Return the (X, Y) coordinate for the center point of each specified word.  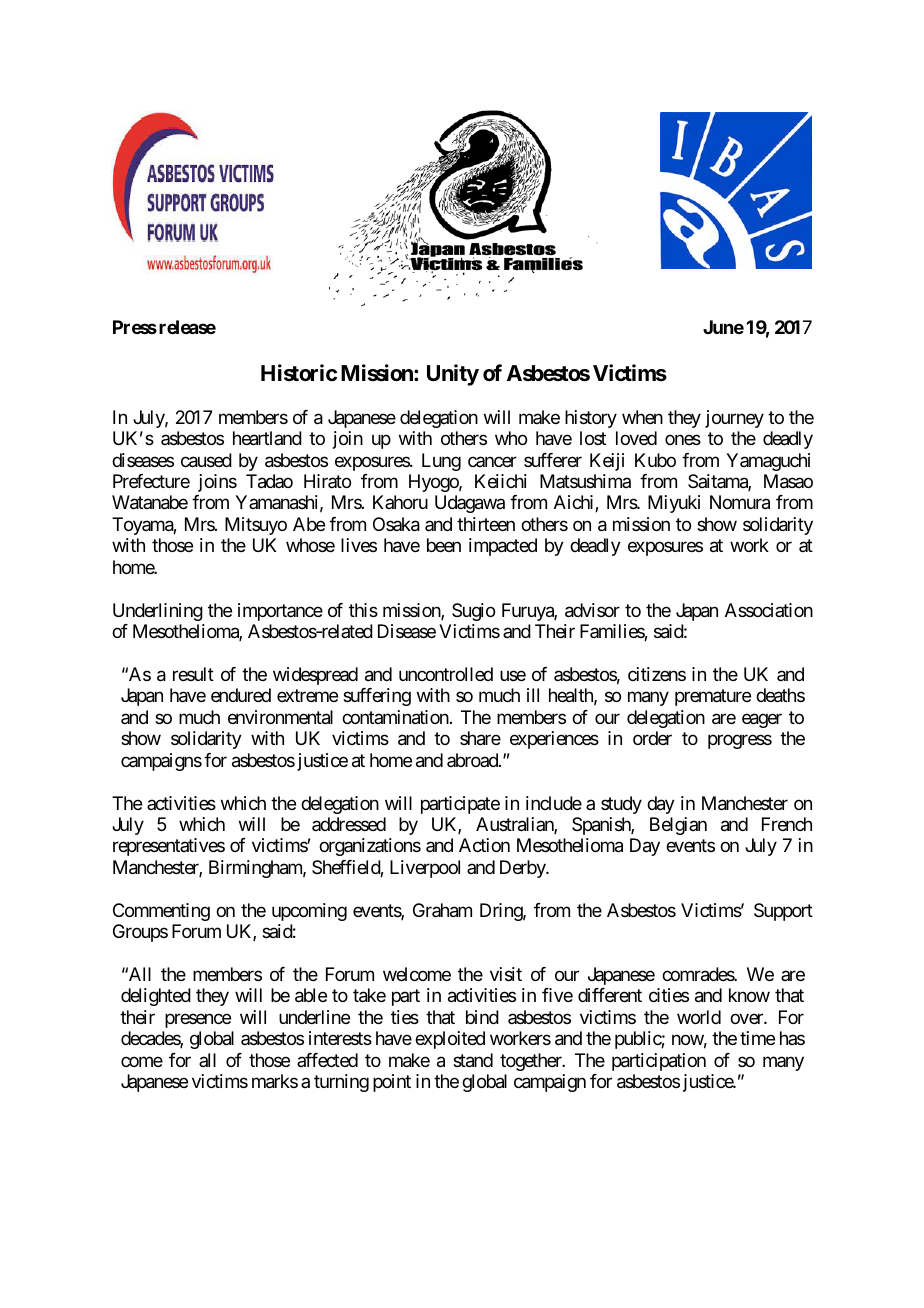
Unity (453, 375)
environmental (280, 717)
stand (473, 1060)
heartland (267, 438)
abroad (473, 760)
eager (762, 720)
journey (734, 419)
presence (198, 1020)
